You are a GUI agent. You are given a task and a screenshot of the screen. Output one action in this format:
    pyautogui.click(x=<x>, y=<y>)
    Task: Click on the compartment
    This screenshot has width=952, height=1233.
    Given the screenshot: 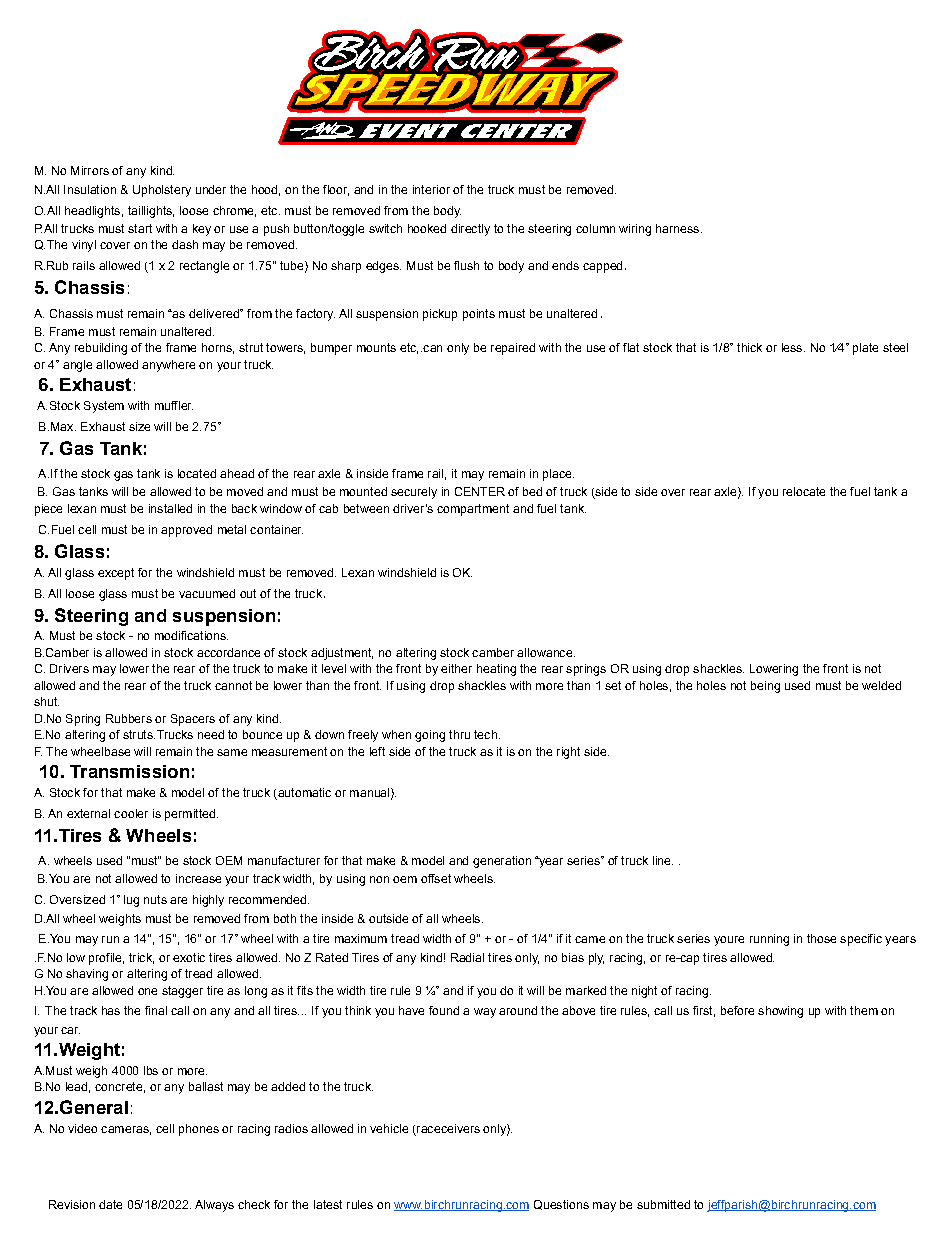 What is the action you would take?
    pyautogui.click(x=473, y=510)
